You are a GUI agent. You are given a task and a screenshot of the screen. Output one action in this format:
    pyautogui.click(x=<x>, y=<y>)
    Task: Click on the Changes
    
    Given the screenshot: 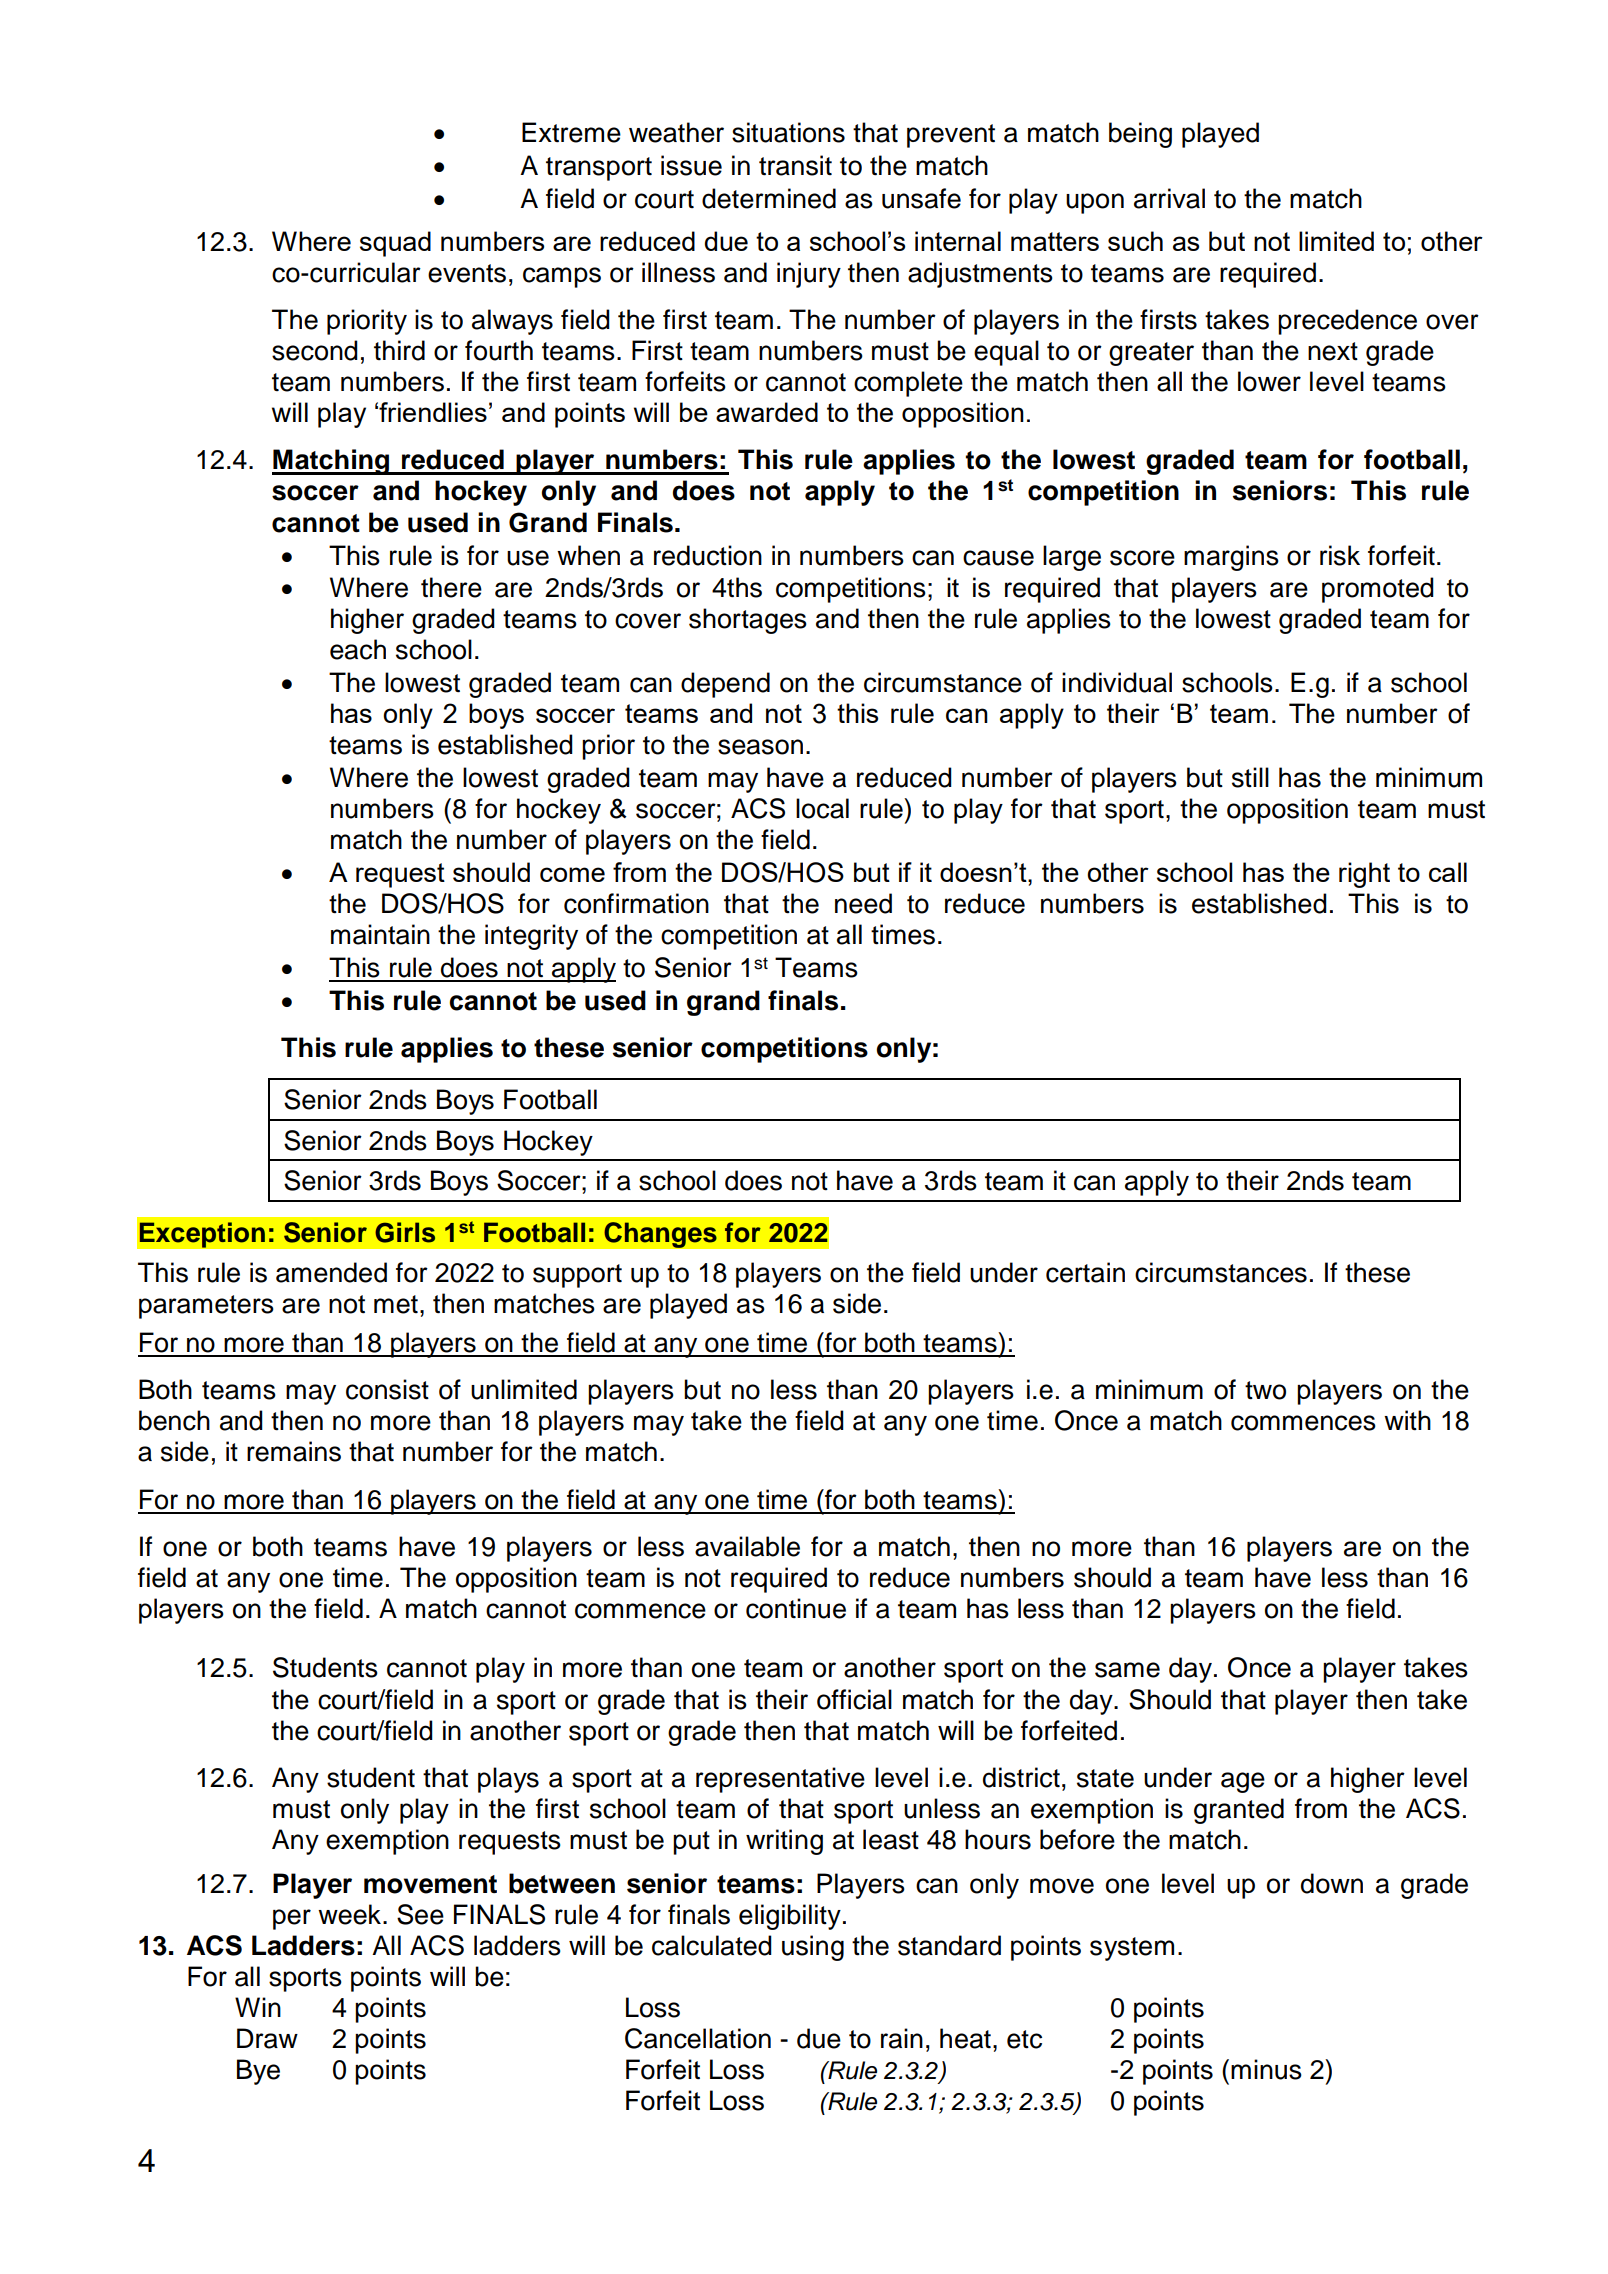 What is the action you would take?
    pyautogui.click(x=660, y=1235)
